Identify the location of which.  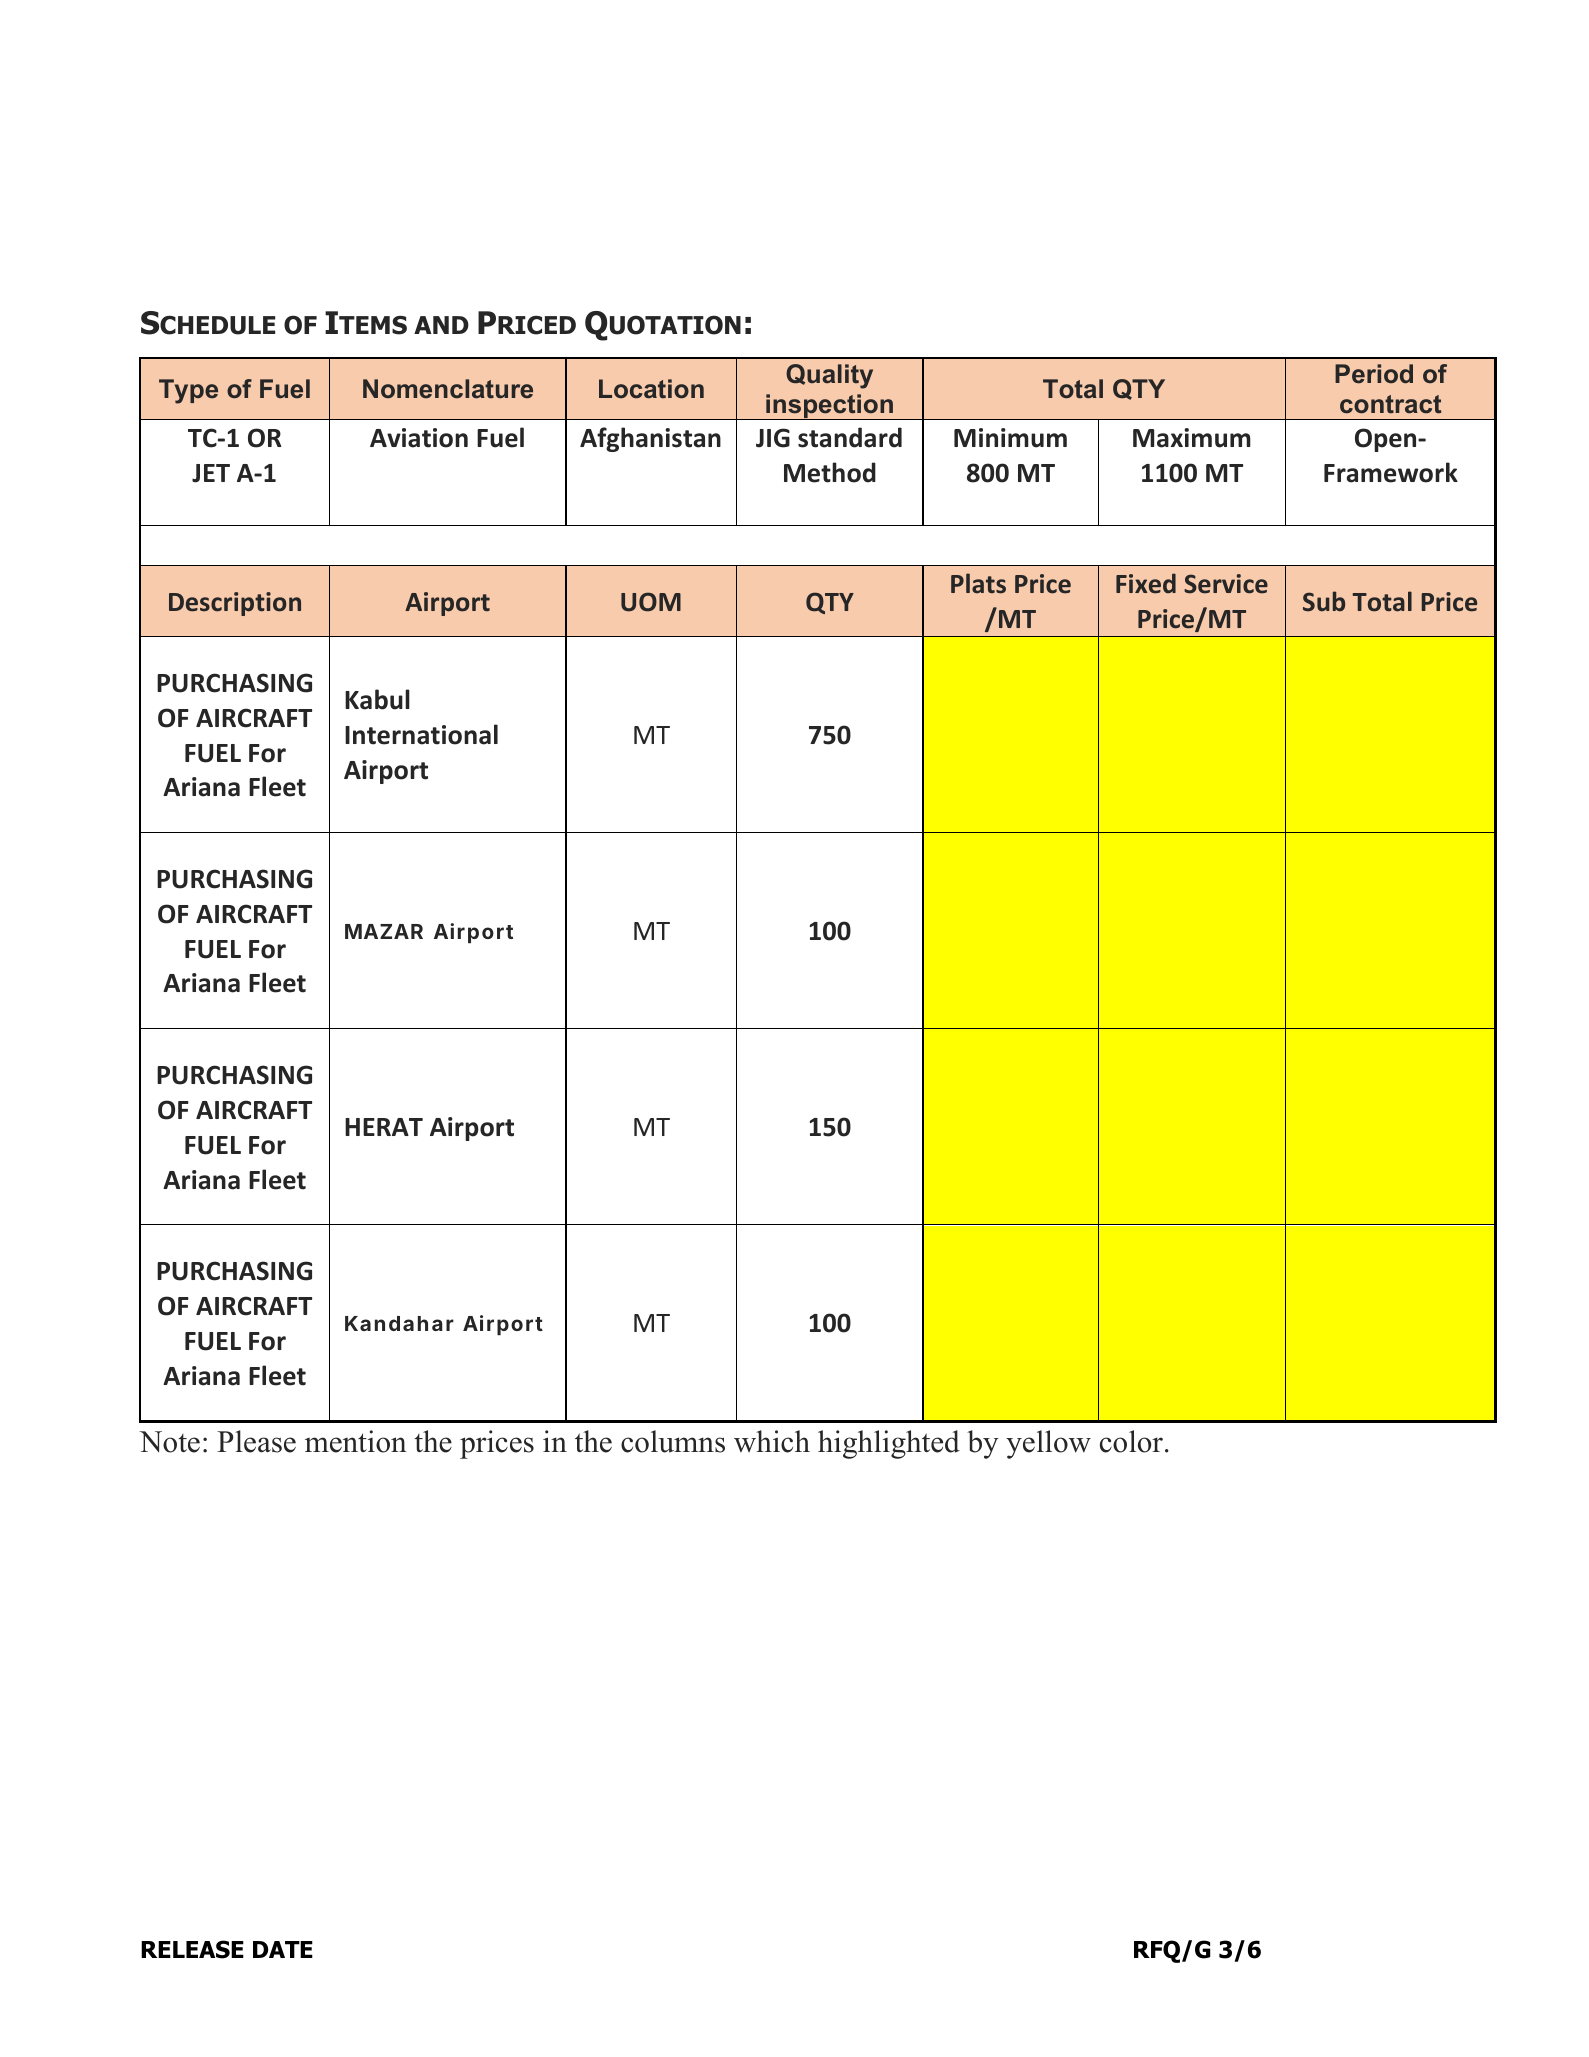
(772, 1441).
